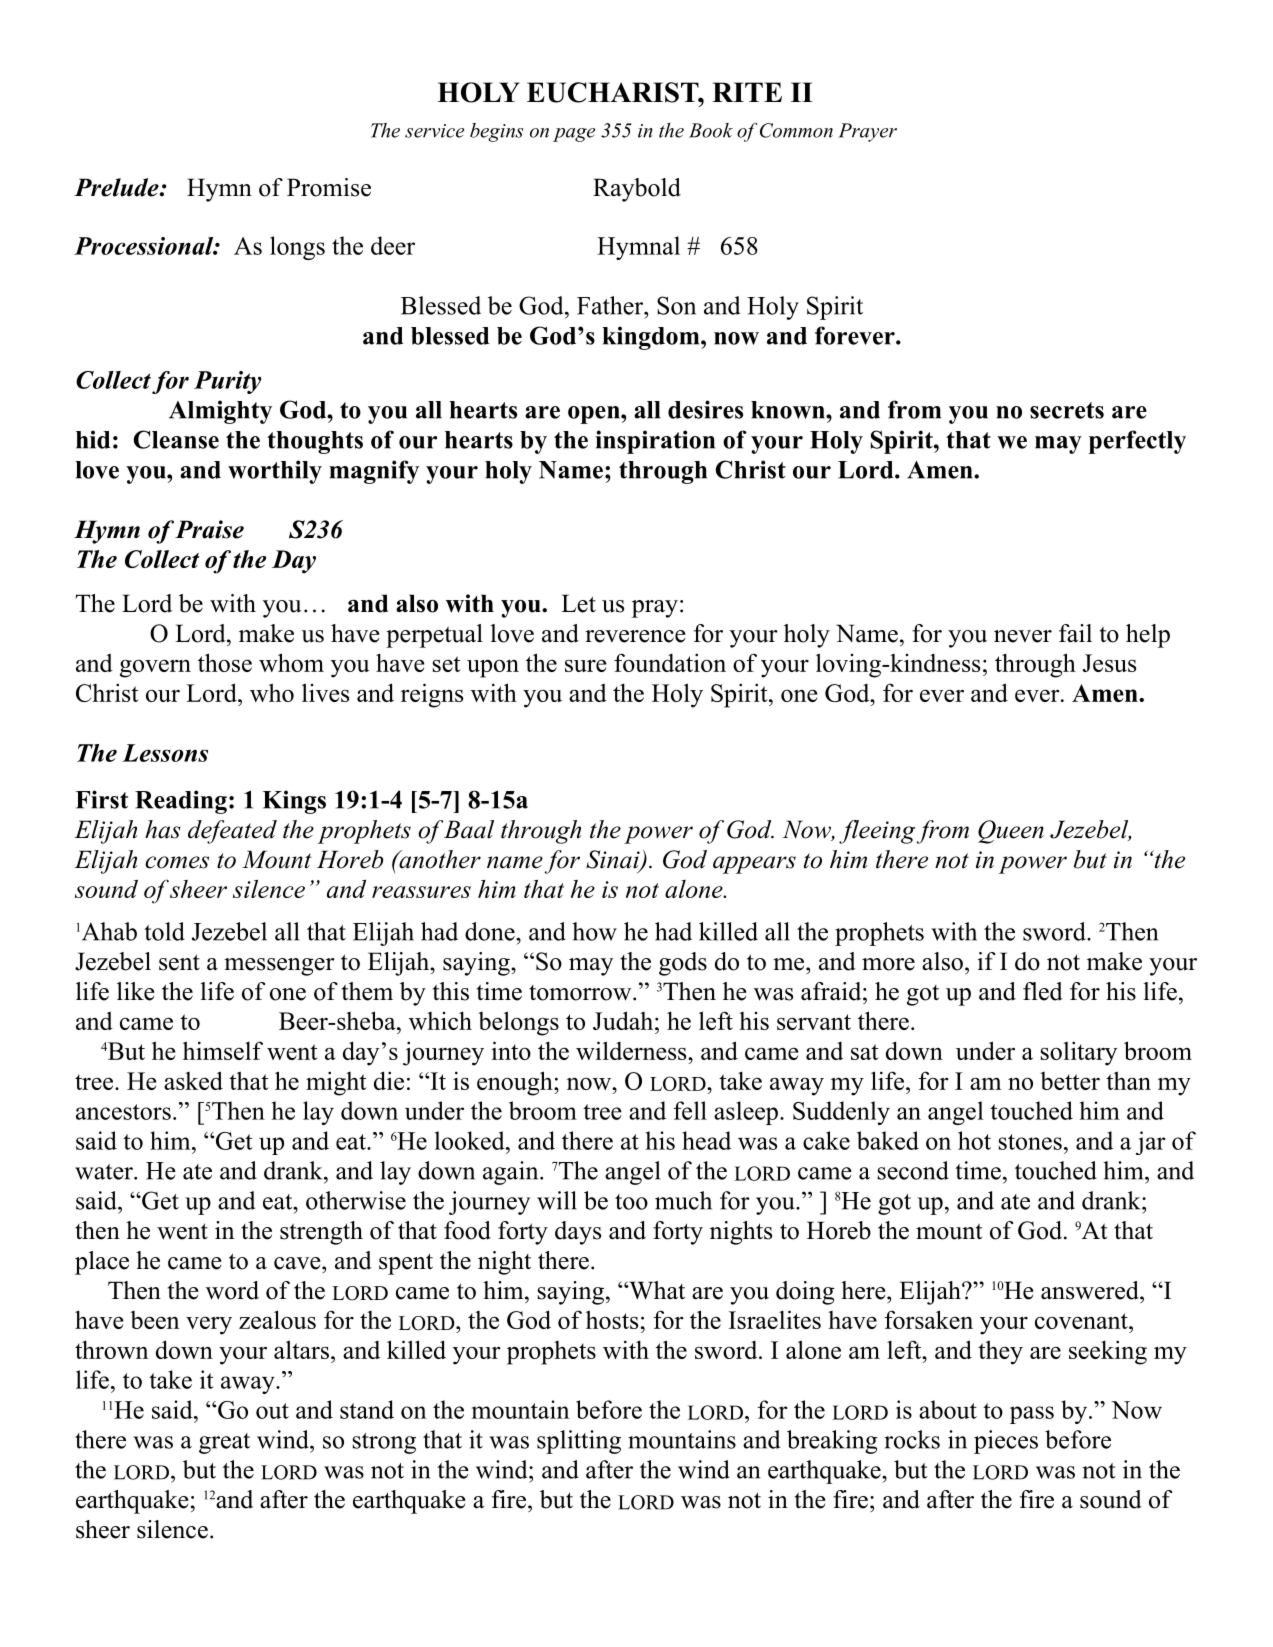  What do you see at coordinates (208, 529) in the page?
I see `Praise` at bounding box center [208, 529].
